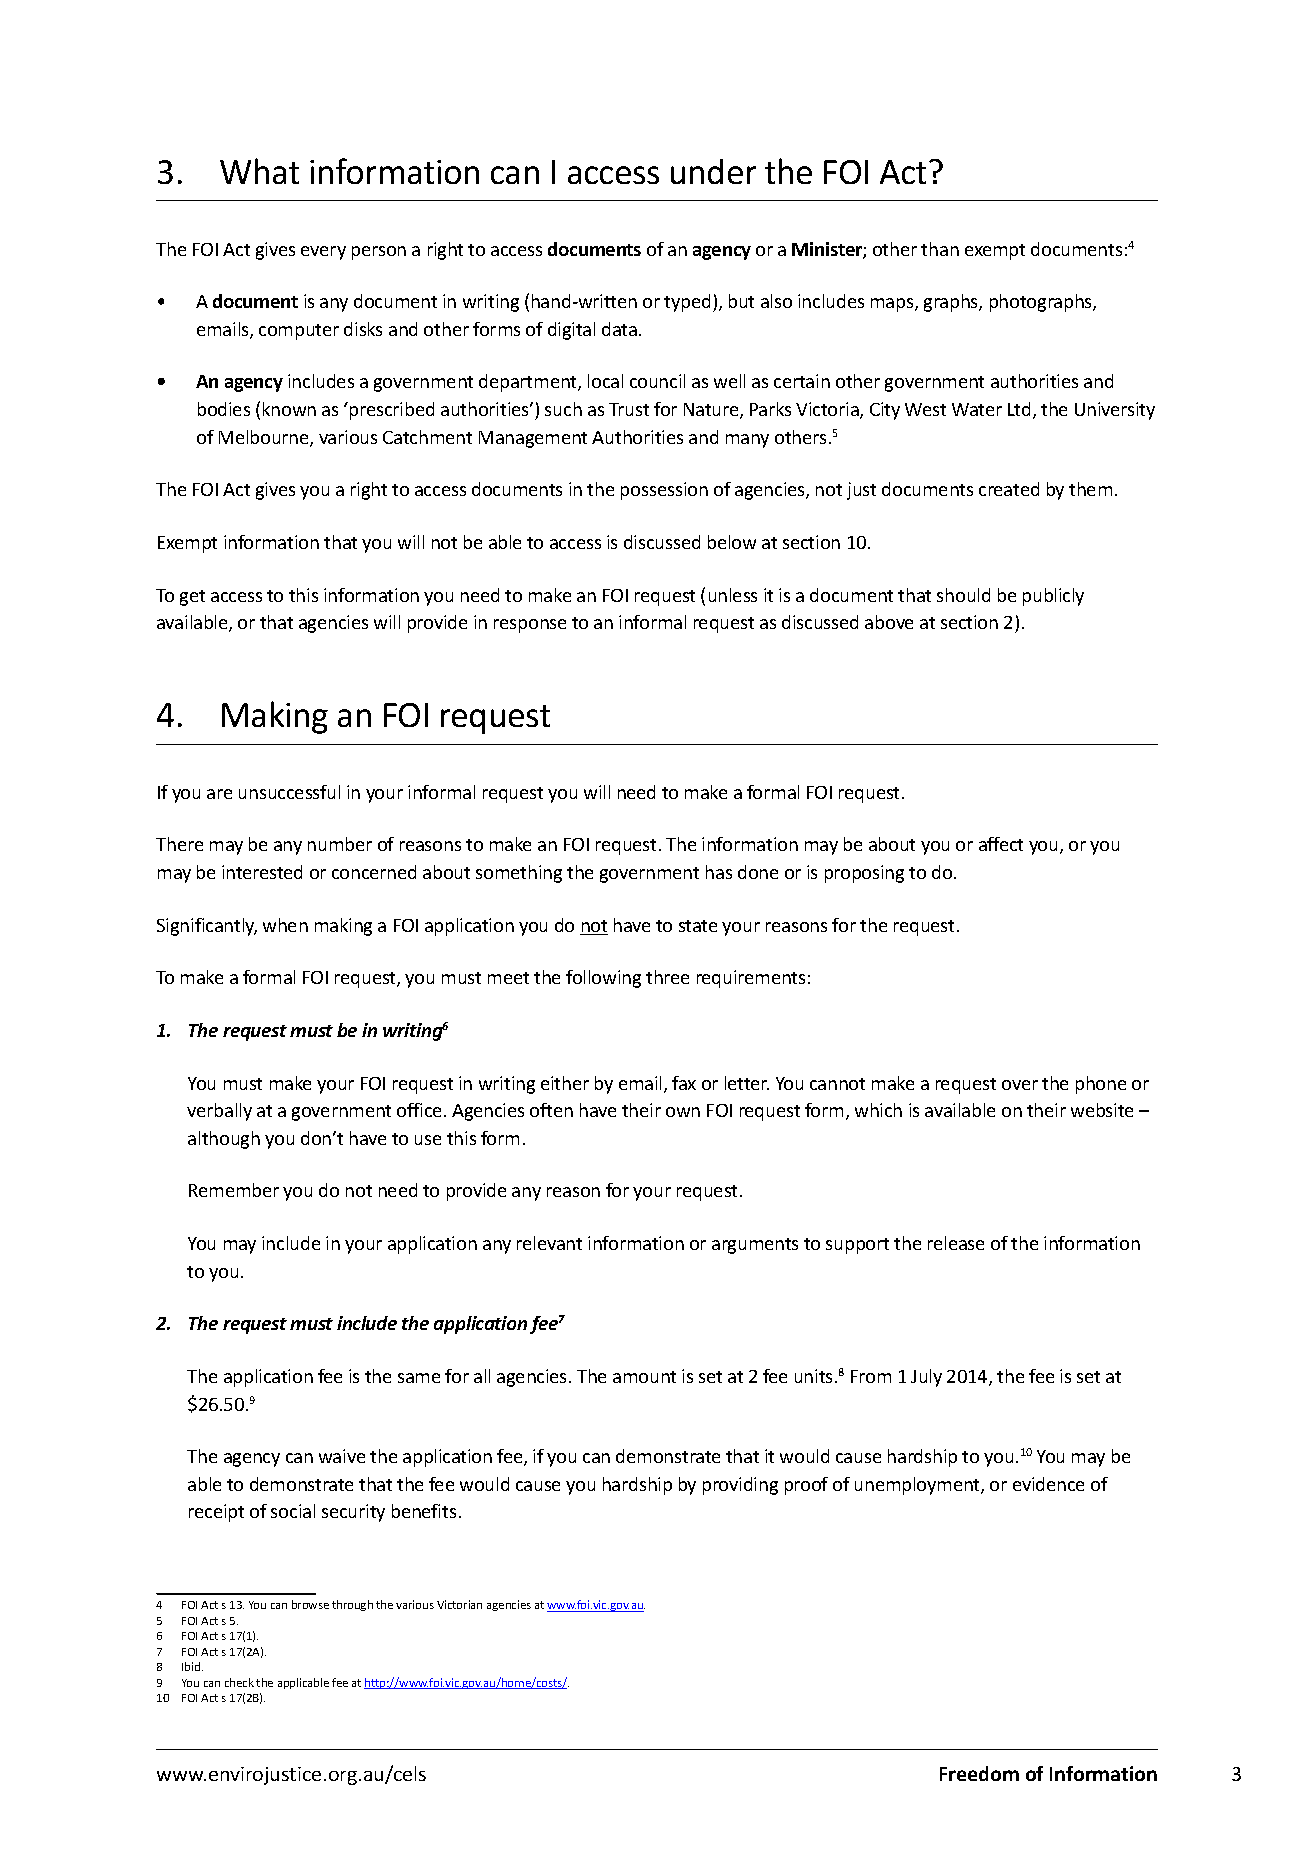 The image size is (1315, 1859). I want to click on Freedom, so click(979, 1773).
